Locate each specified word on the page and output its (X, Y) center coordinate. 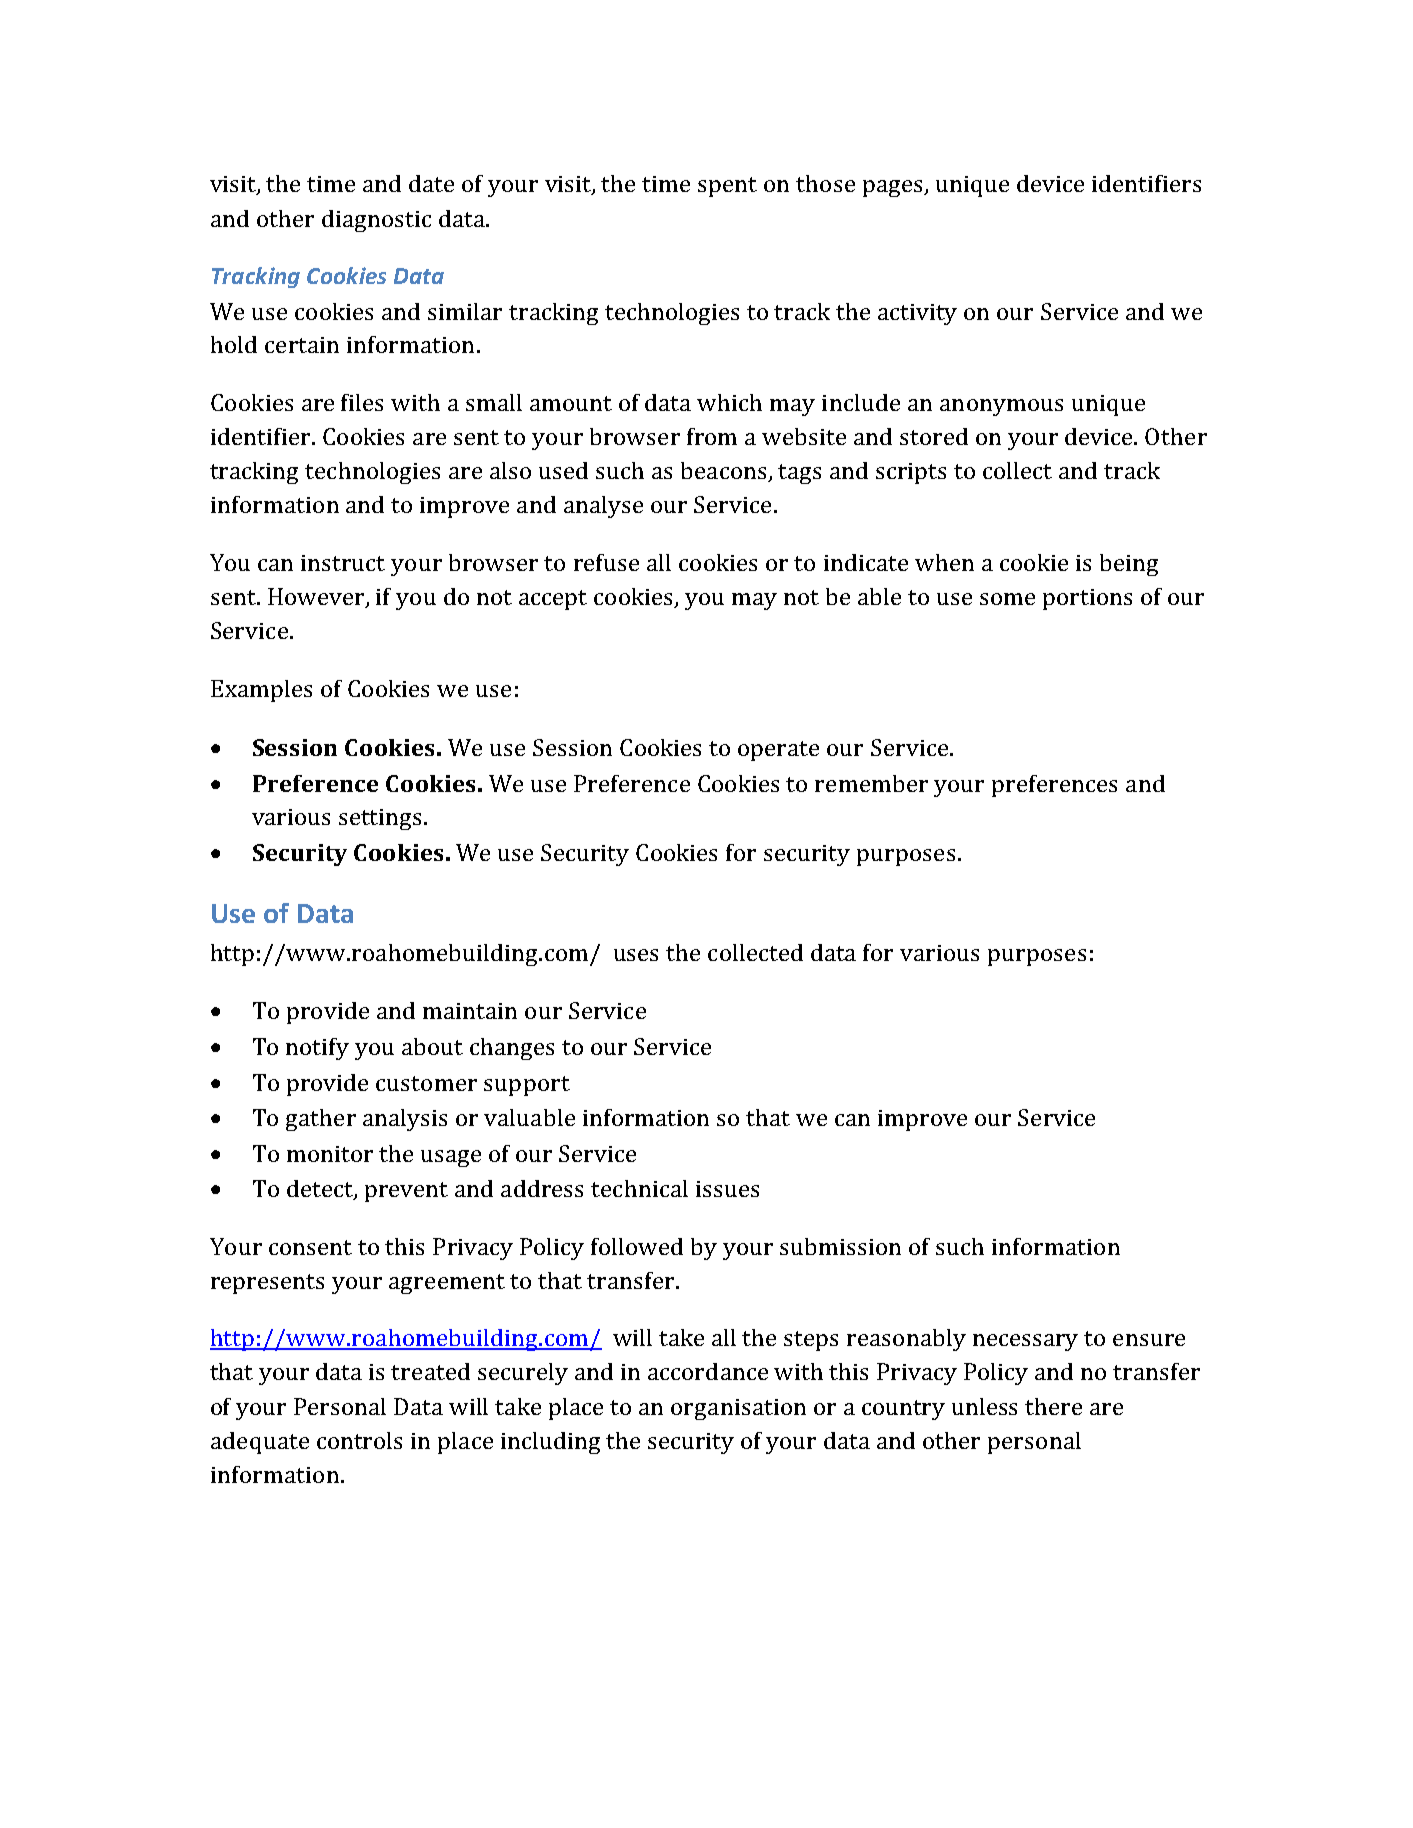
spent (727, 187)
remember (871, 783)
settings (380, 819)
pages (894, 188)
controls (359, 1440)
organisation (738, 1409)
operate (778, 751)
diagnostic (376, 221)
